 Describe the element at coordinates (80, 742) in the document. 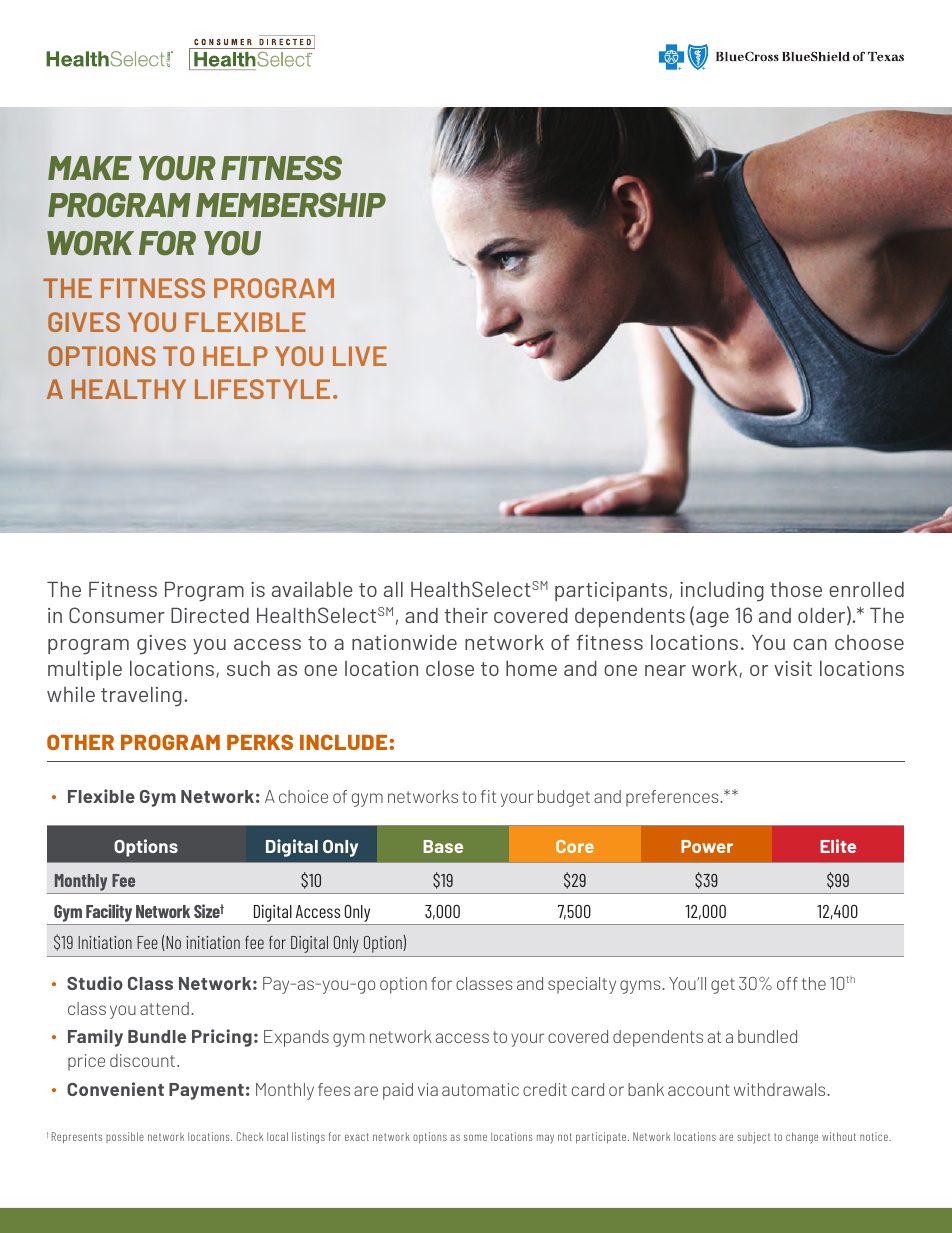

I see `OTHER` at that location.
